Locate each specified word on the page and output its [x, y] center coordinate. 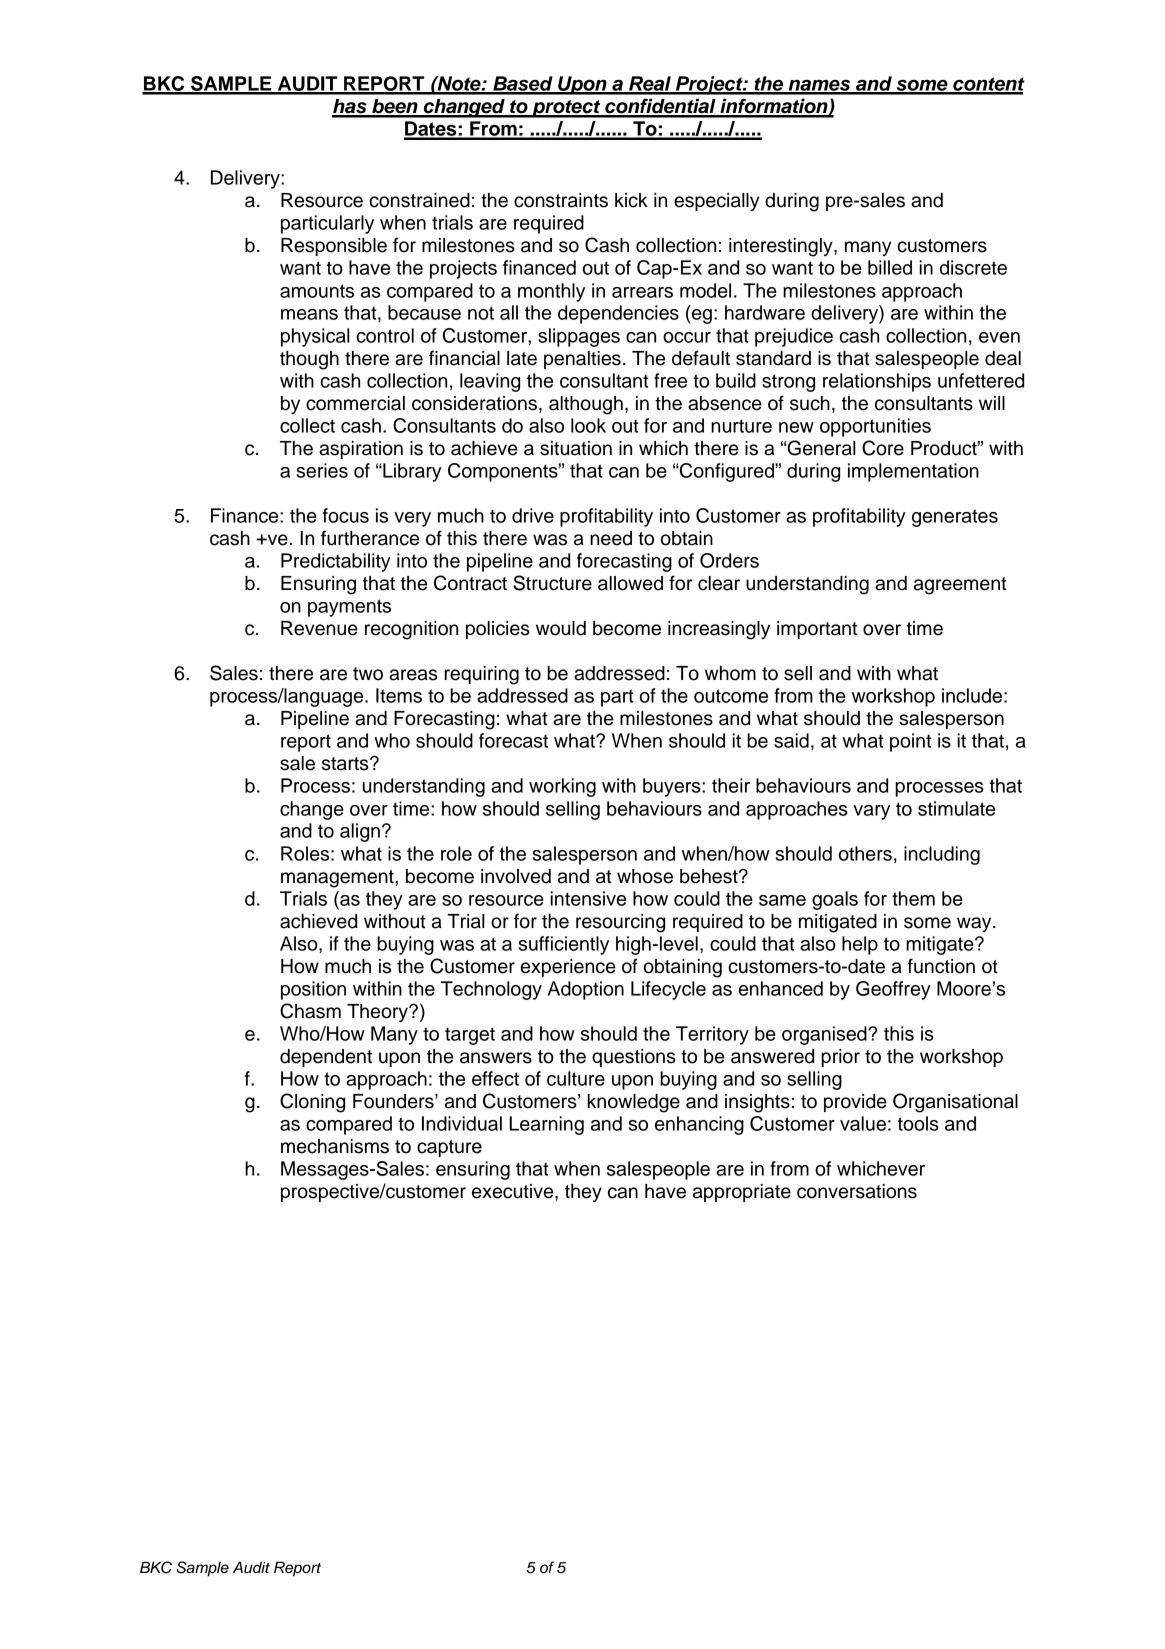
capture [449, 1148]
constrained [419, 200]
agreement [960, 586]
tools [918, 1123]
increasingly [719, 630]
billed [890, 267]
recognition [411, 630]
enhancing [699, 1125]
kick [631, 200]
